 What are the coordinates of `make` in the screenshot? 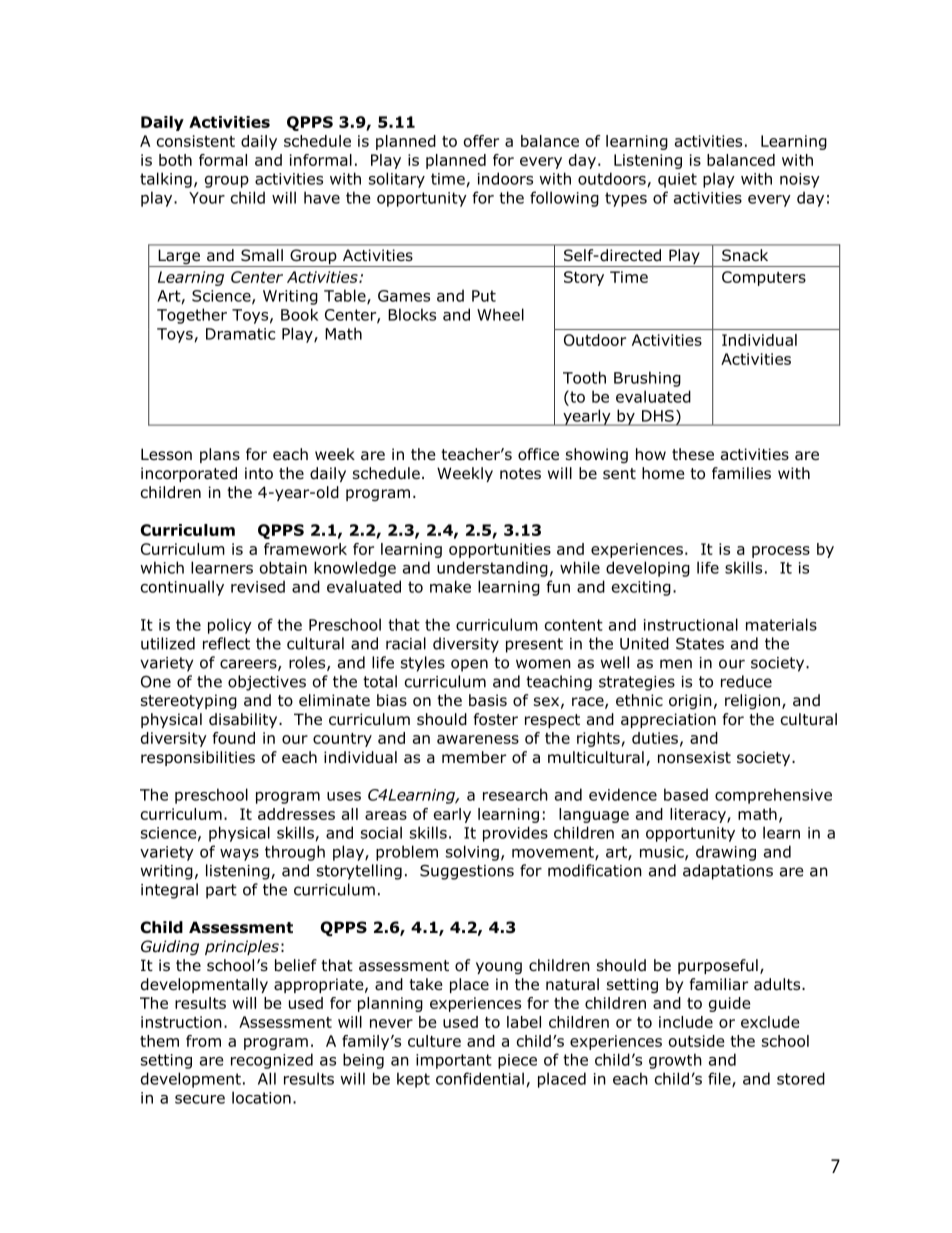 It's located at (450, 586).
